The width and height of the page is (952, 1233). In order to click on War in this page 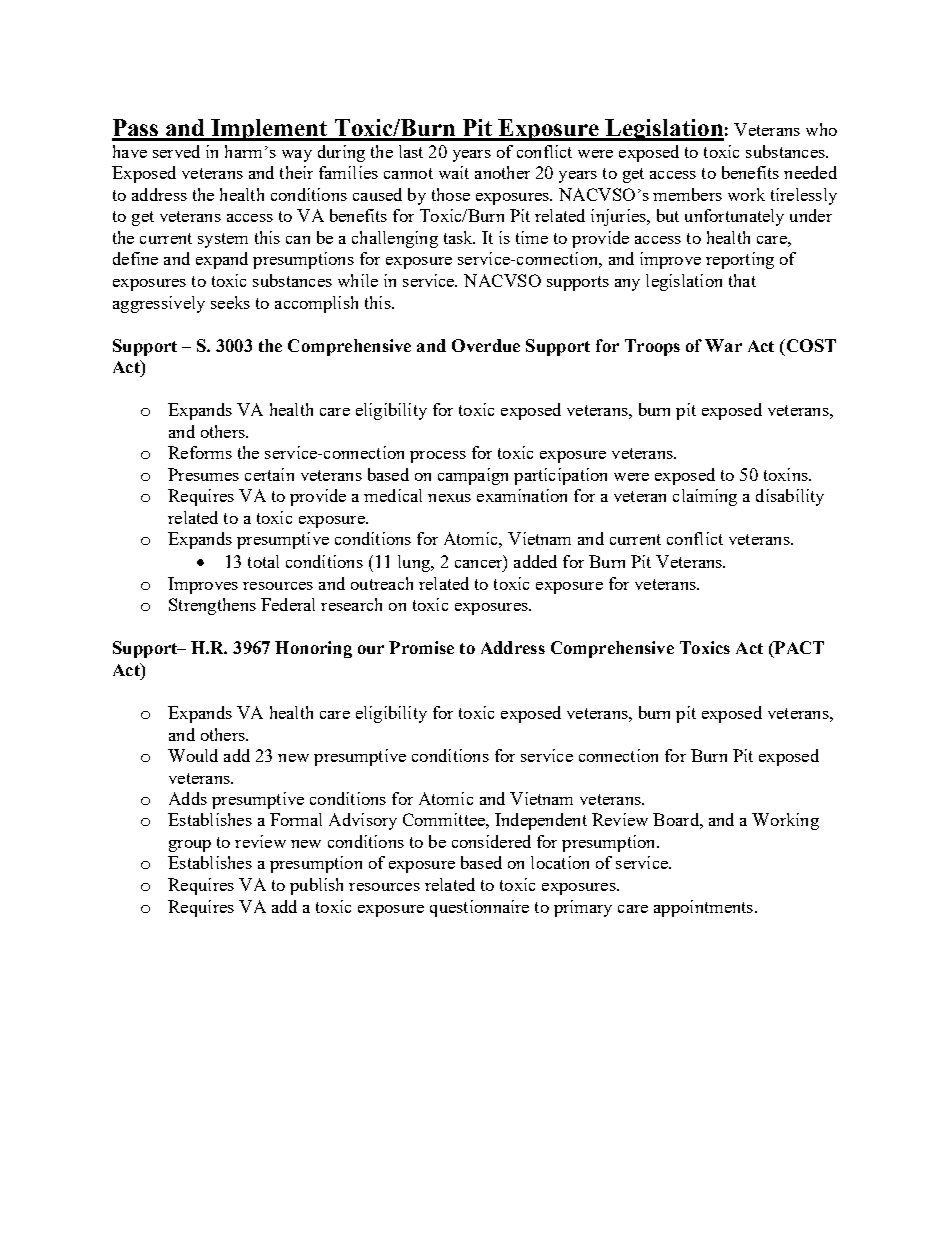, I will do `click(723, 345)`.
